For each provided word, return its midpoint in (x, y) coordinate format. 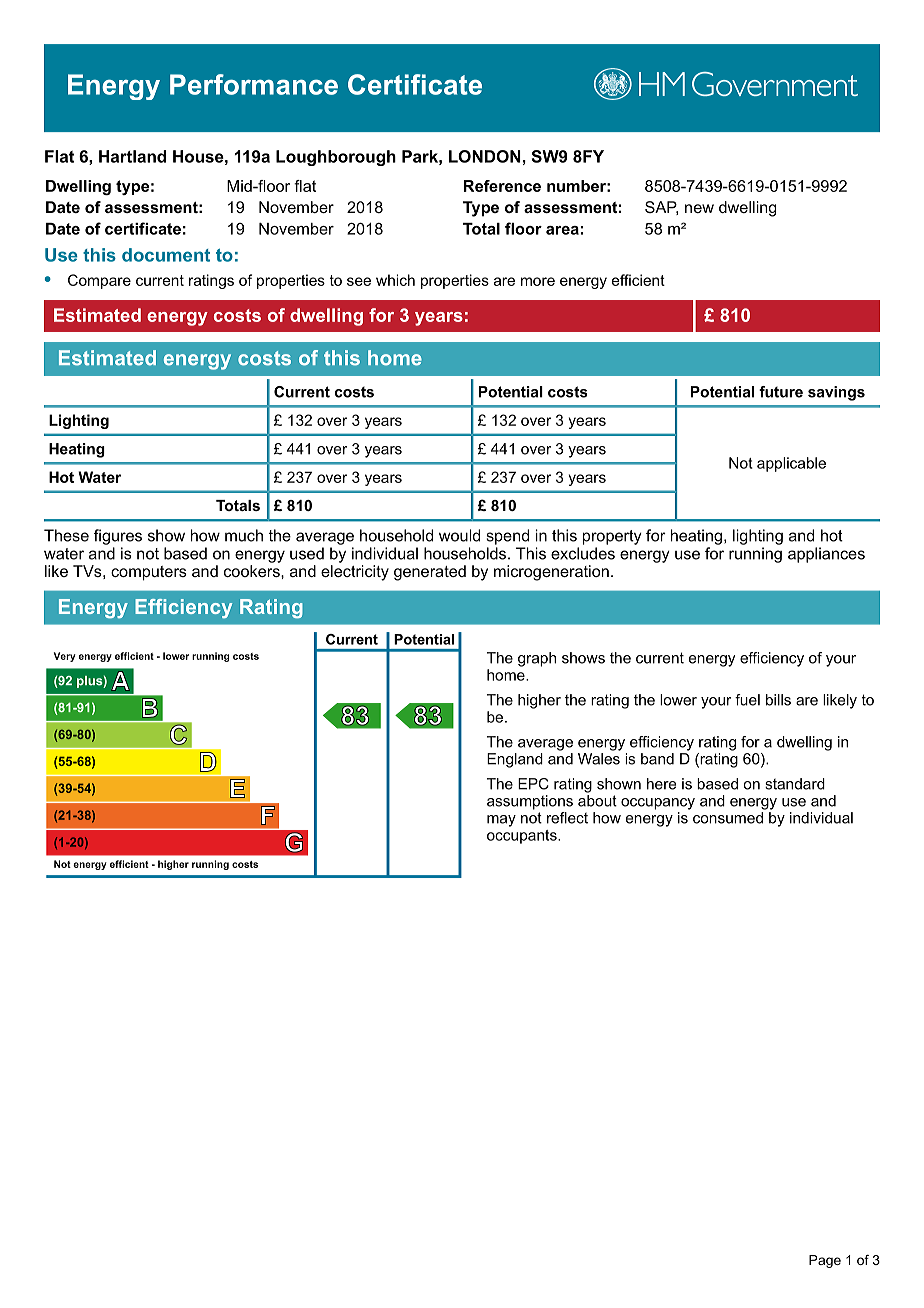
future (781, 392)
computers (149, 573)
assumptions (530, 802)
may (501, 821)
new (699, 208)
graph (537, 659)
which (395, 280)
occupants (523, 837)
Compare (99, 281)
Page (825, 1261)
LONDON (485, 156)
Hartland (132, 156)
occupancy (658, 804)
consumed (728, 818)
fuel (747, 700)
